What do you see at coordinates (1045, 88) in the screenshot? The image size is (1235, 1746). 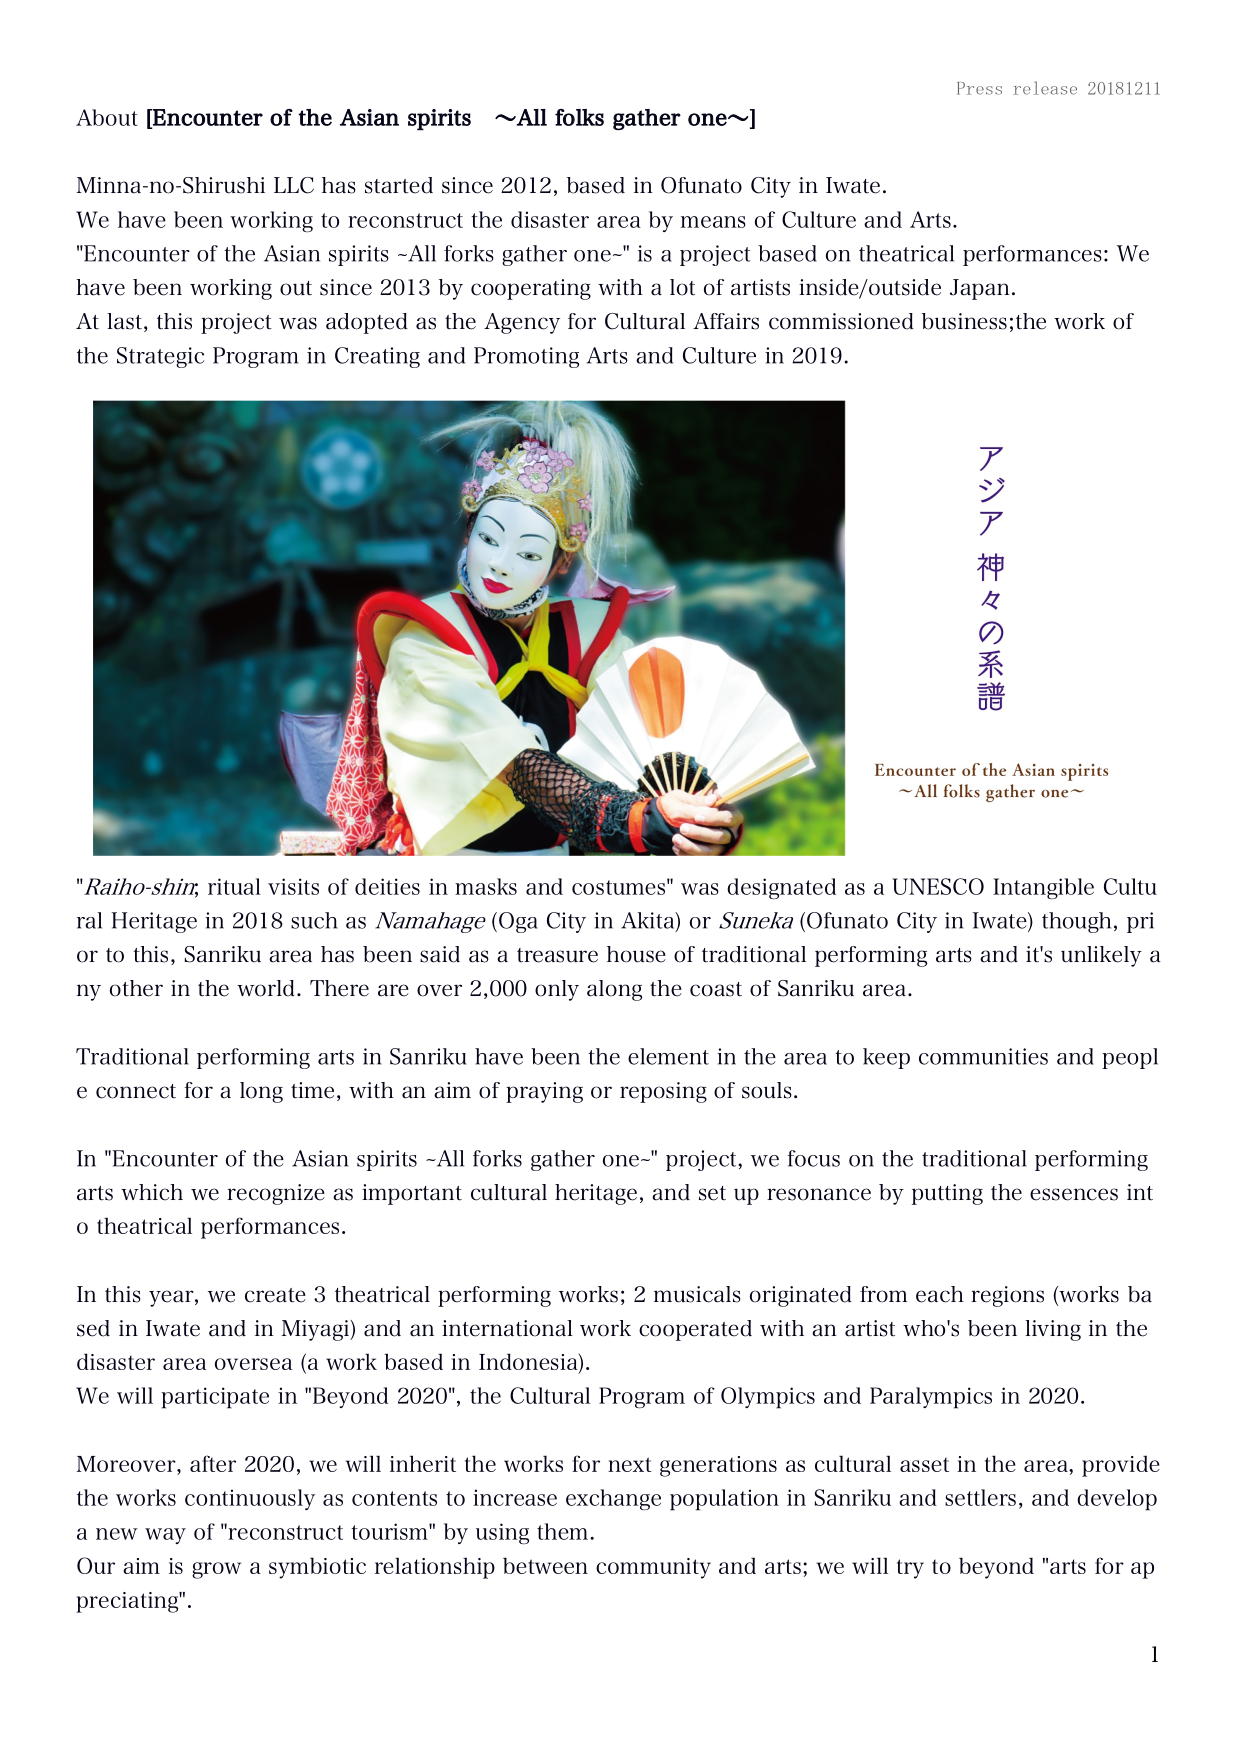 I see `release` at bounding box center [1045, 88].
